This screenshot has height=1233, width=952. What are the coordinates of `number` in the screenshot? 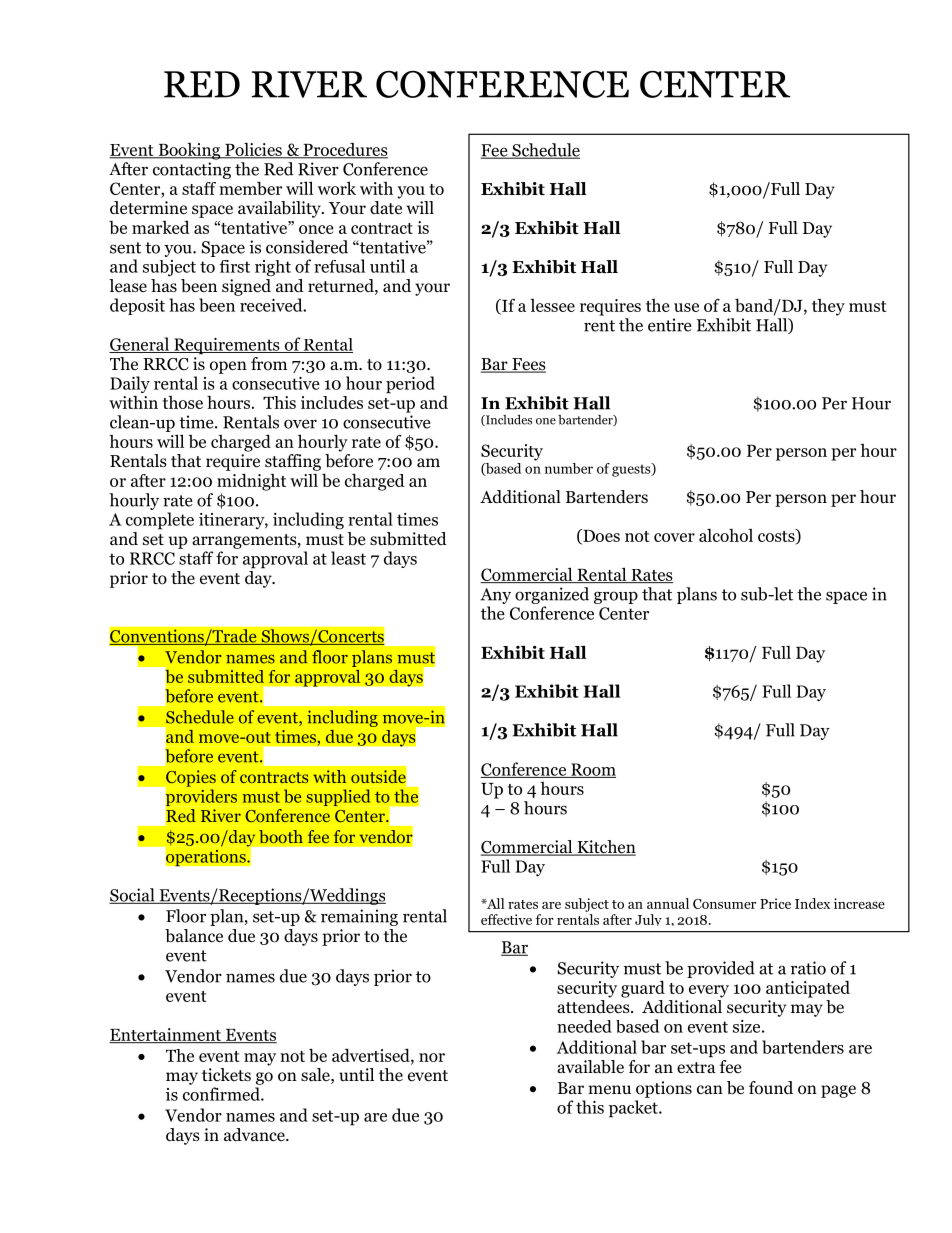 It's located at (569, 468).
